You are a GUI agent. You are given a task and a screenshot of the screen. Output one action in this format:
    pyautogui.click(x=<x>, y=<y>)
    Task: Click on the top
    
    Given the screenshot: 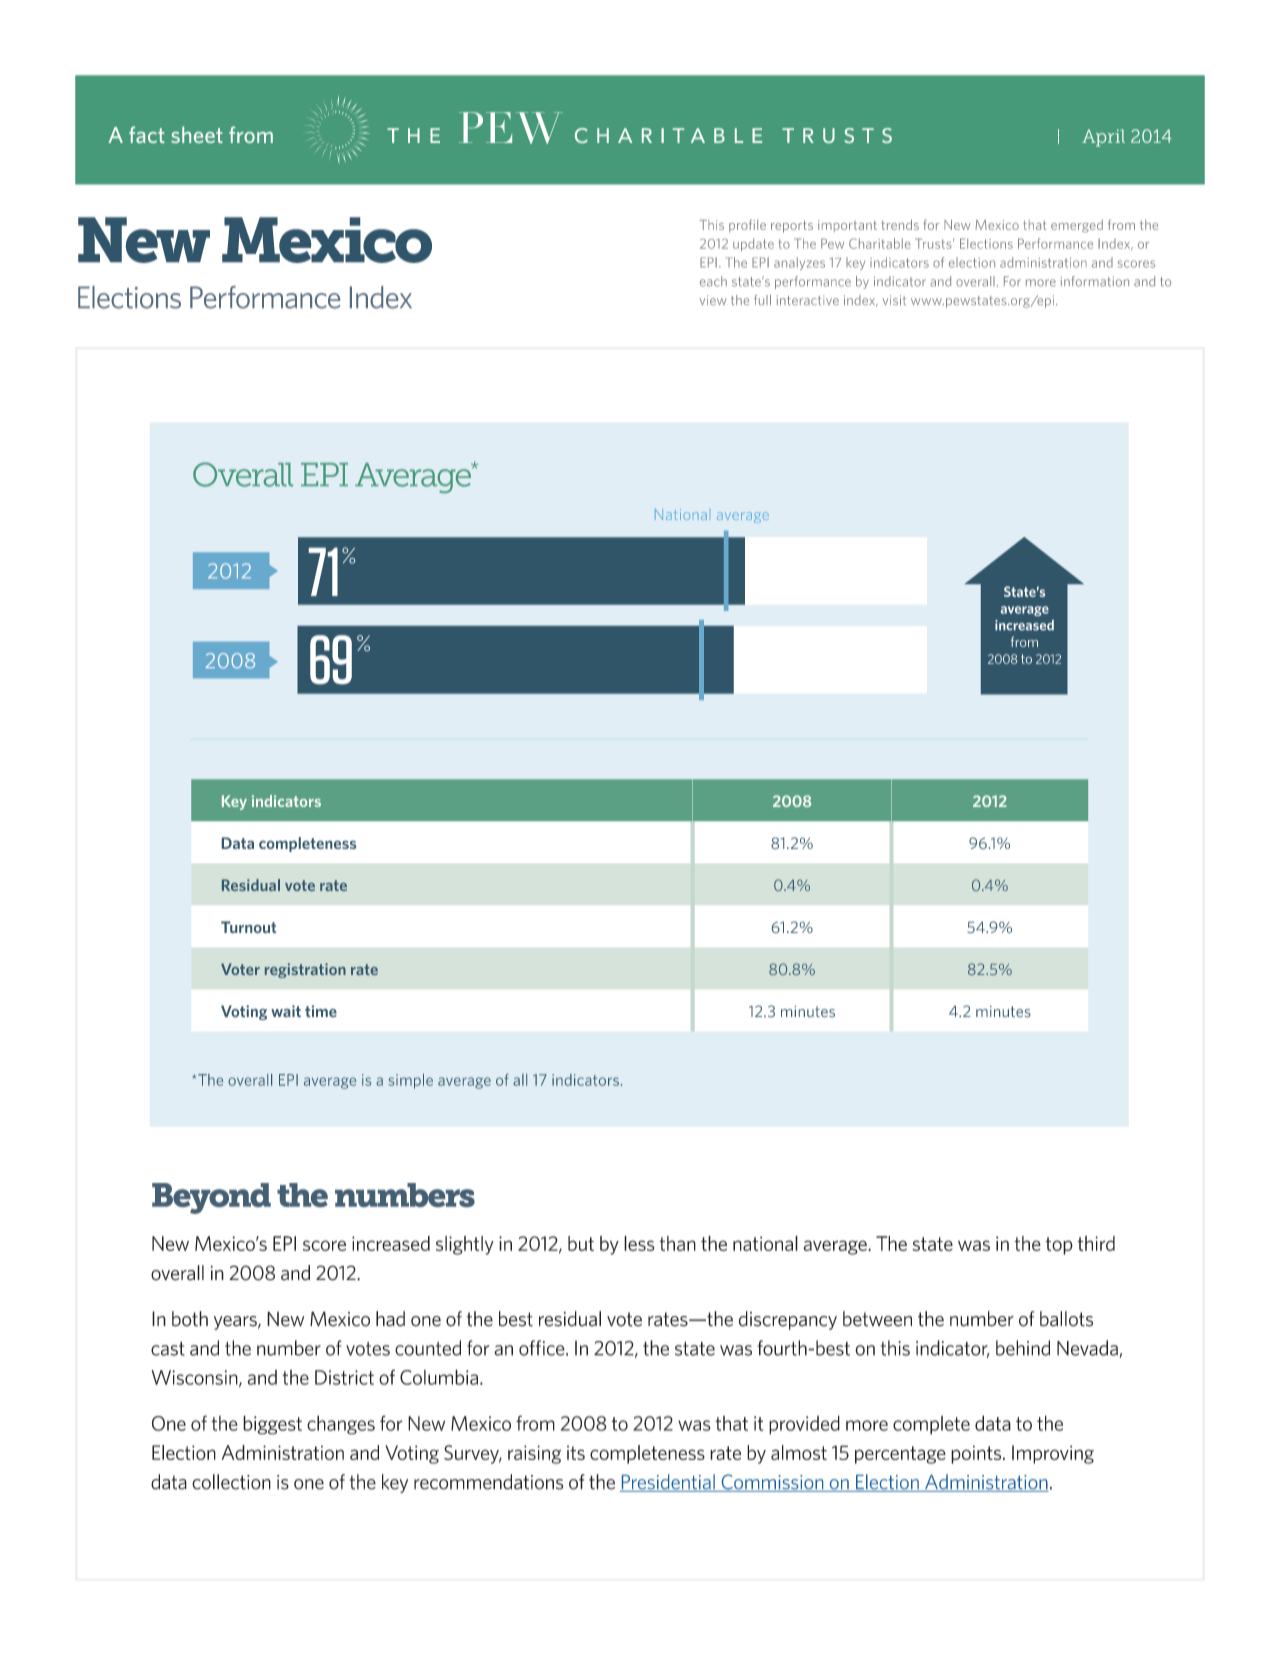 What is the action you would take?
    pyautogui.click(x=1059, y=1246)
